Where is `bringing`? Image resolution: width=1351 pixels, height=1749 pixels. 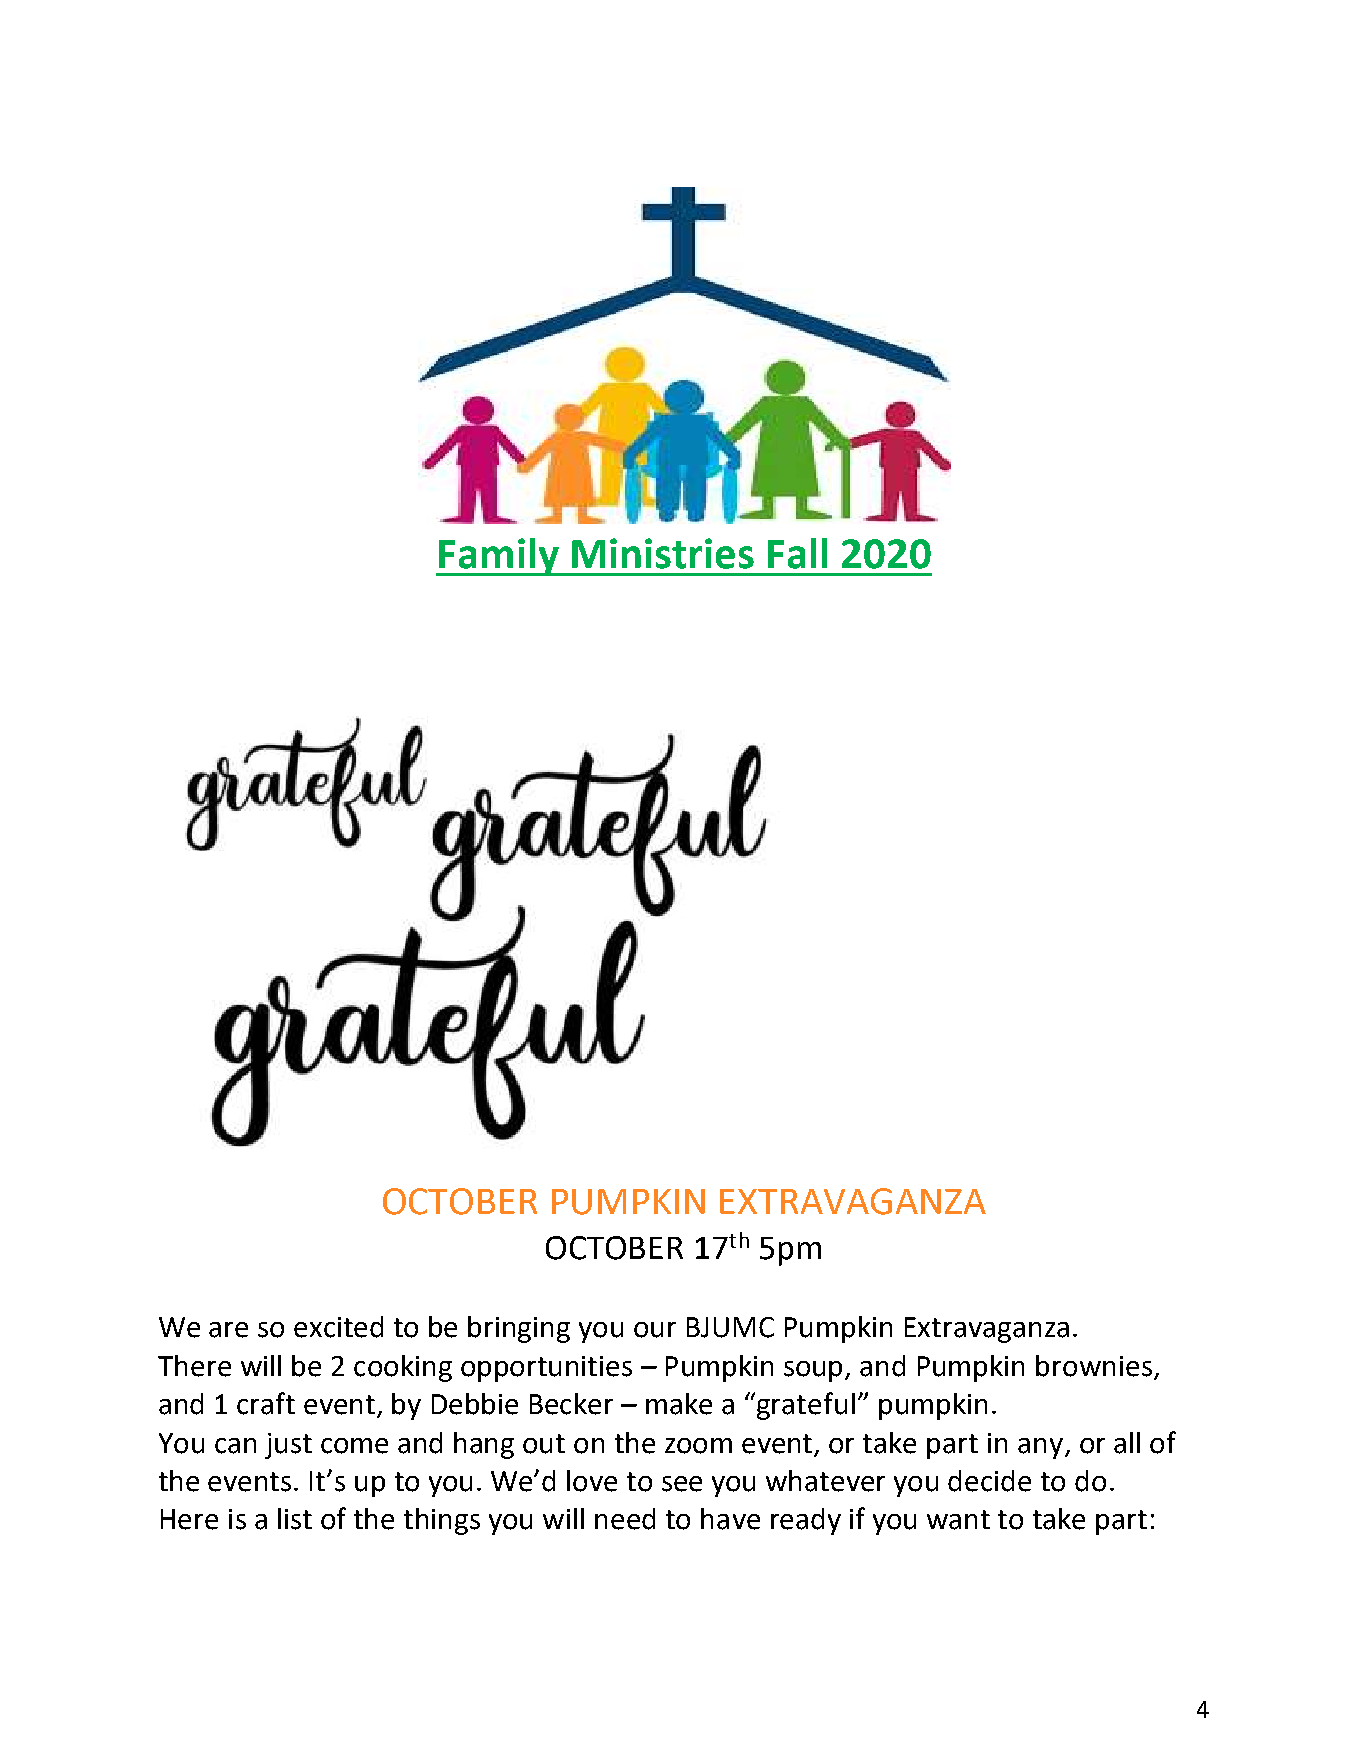
bringing is located at coordinates (519, 1329).
